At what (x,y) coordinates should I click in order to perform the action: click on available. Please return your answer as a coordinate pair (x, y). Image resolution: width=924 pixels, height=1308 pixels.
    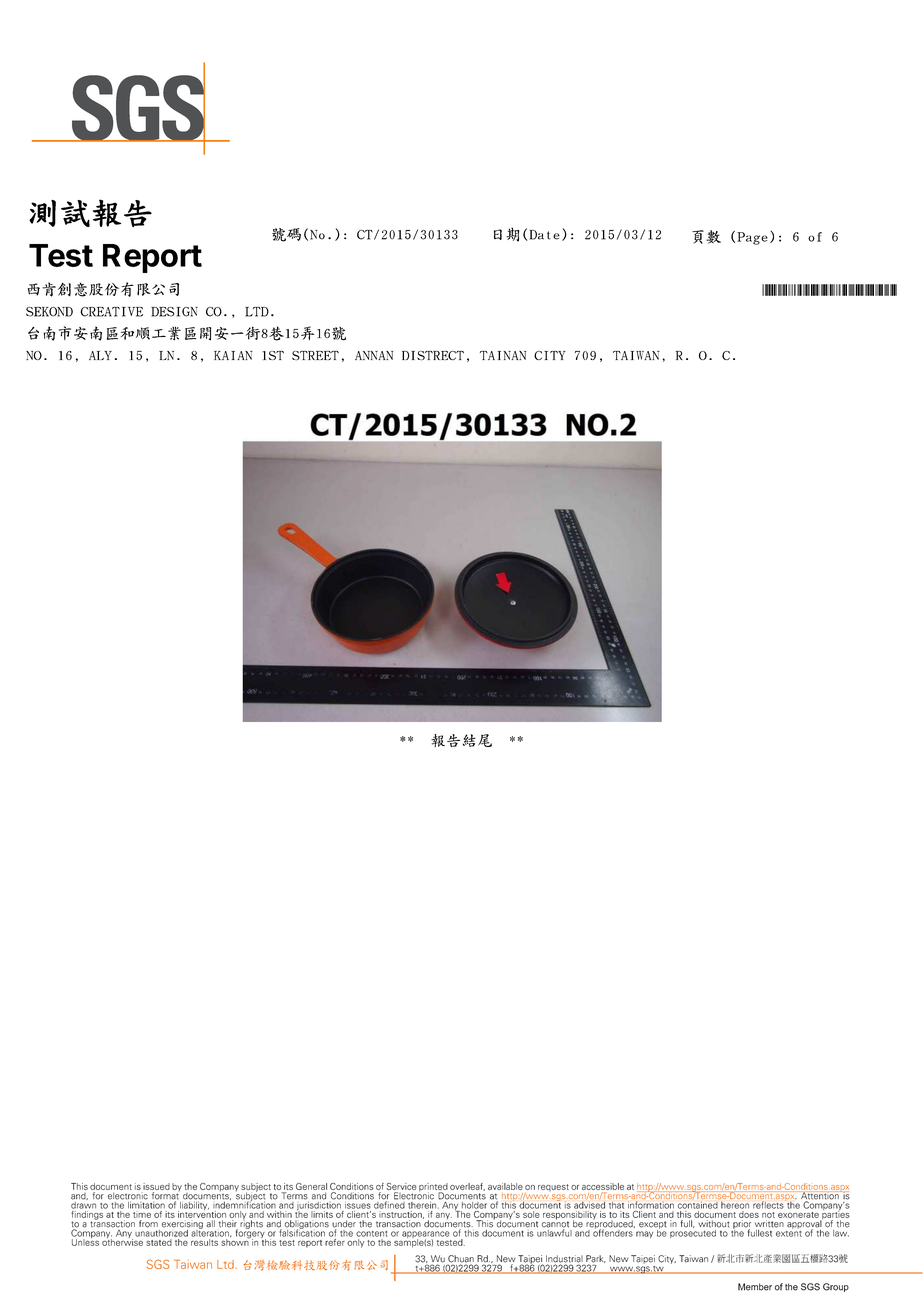
    Looking at the image, I should click on (505, 1186).
